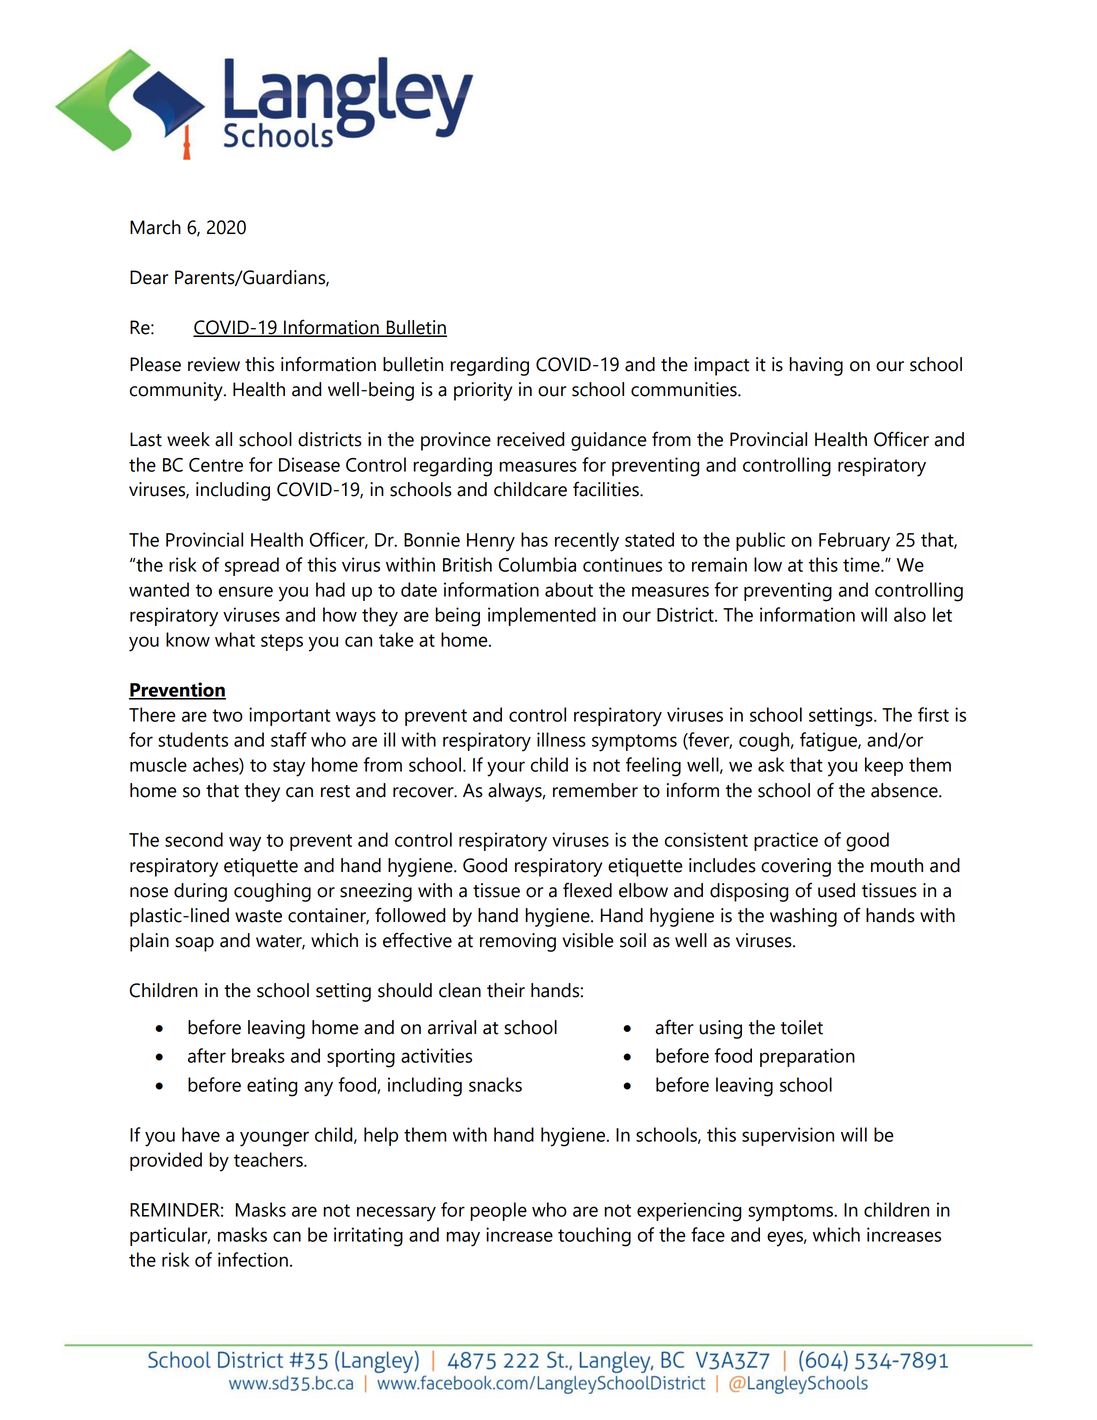 The height and width of the screenshot is (1420, 1097). I want to click on Dear, so click(149, 277).
